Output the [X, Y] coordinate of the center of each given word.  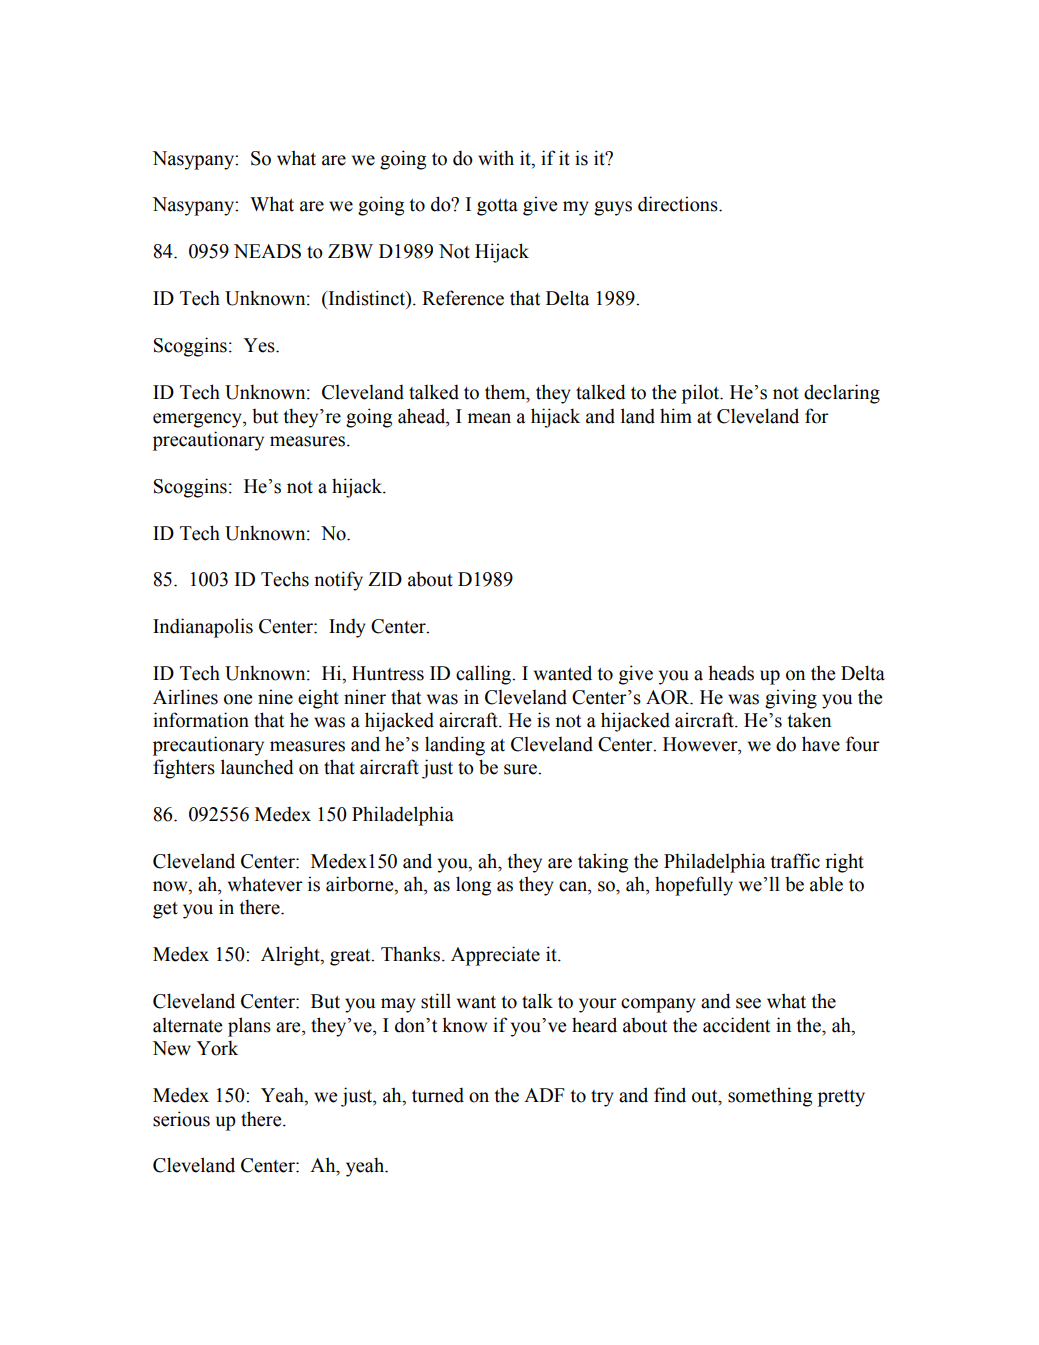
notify [338, 581]
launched [257, 767]
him [676, 415]
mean [489, 418]
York [217, 1048]
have [821, 744]
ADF [544, 1095]
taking [603, 863]
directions [679, 204]
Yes [260, 345]
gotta [497, 207]
